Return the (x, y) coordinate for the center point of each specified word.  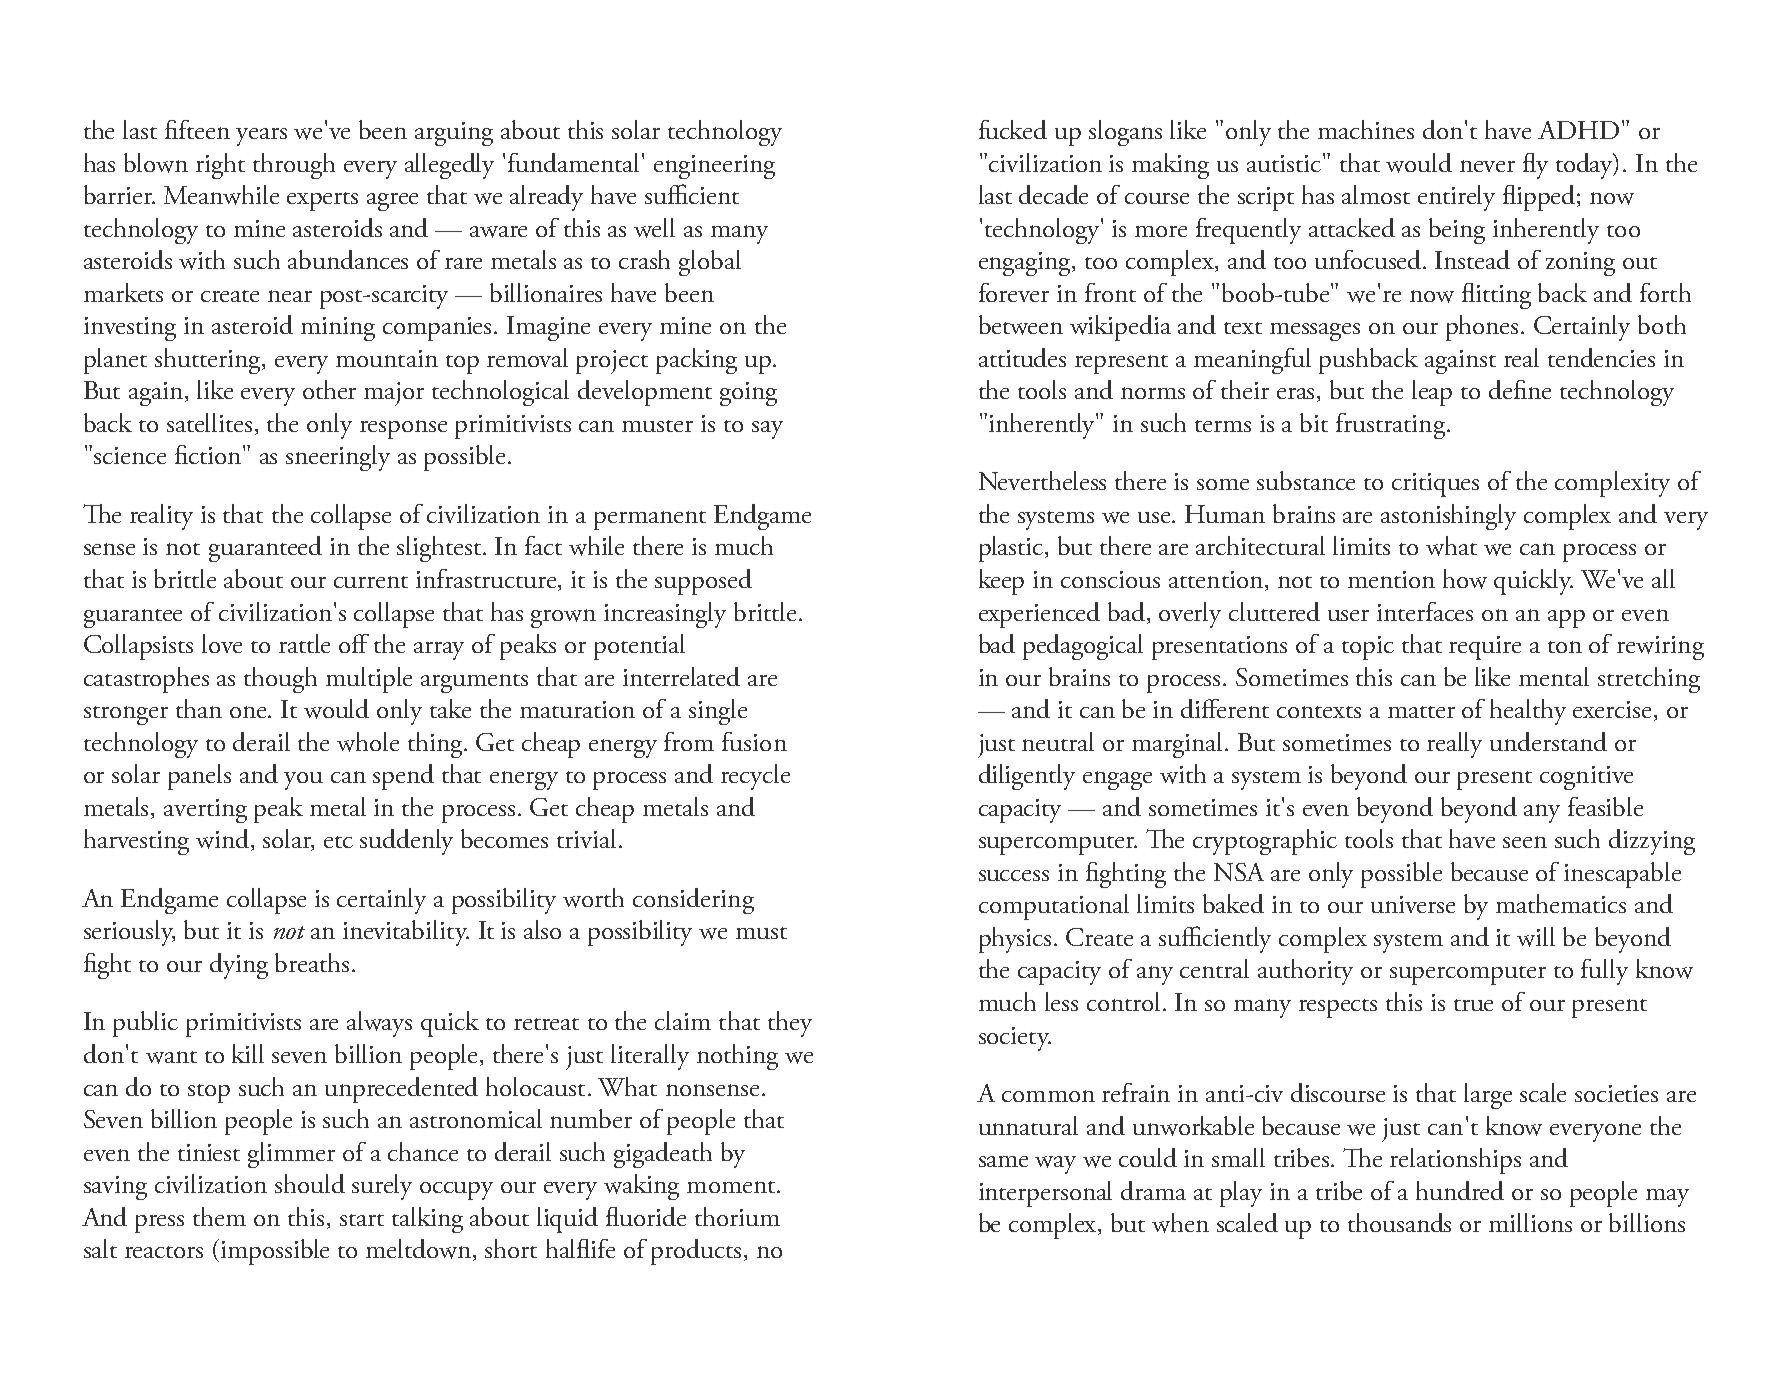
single (718, 712)
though (280, 680)
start (362, 1220)
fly (1535, 166)
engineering (714, 167)
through (294, 166)
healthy (1528, 712)
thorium (737, 1216)
